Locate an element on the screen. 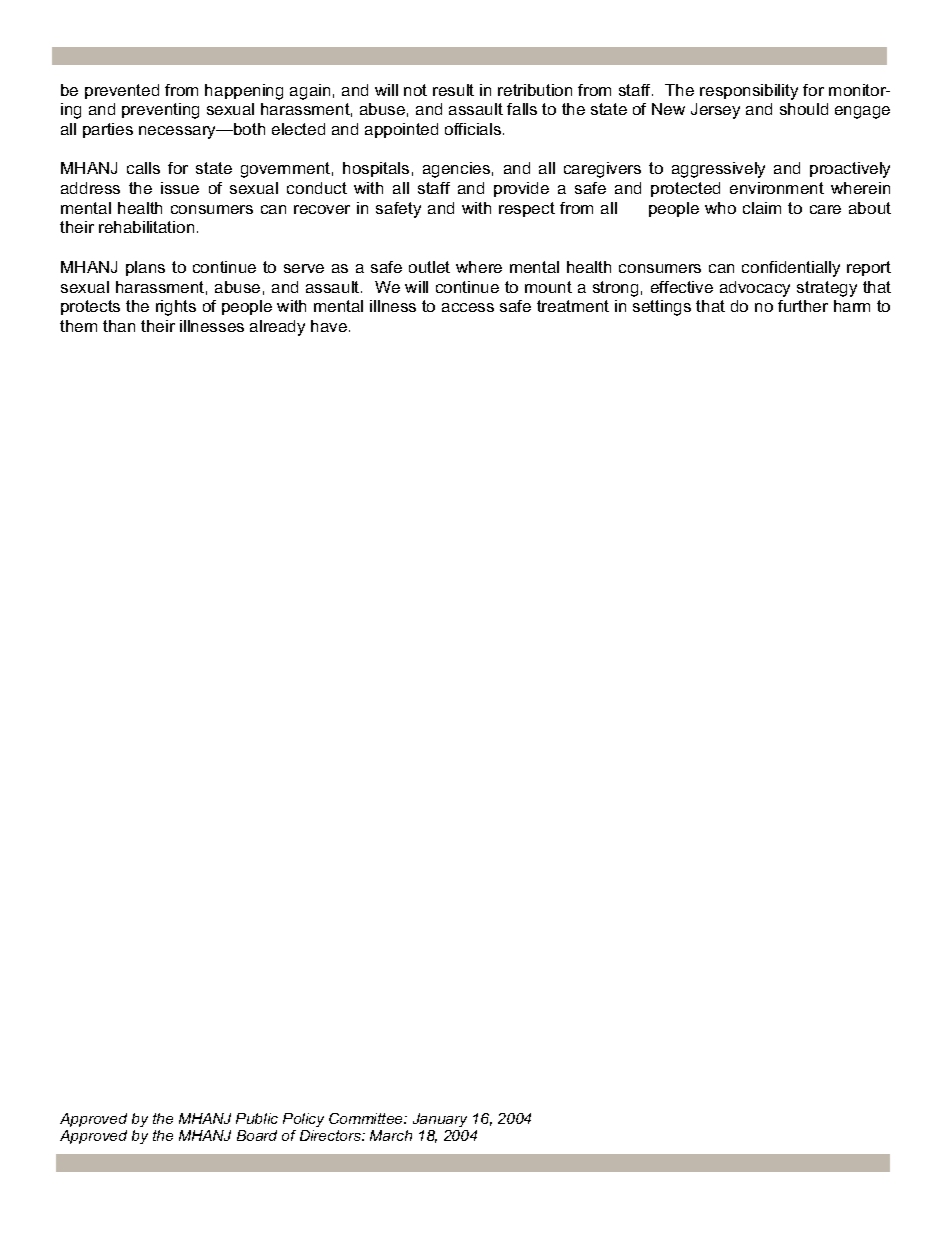  Public is located at coordinates (257, 1118).
